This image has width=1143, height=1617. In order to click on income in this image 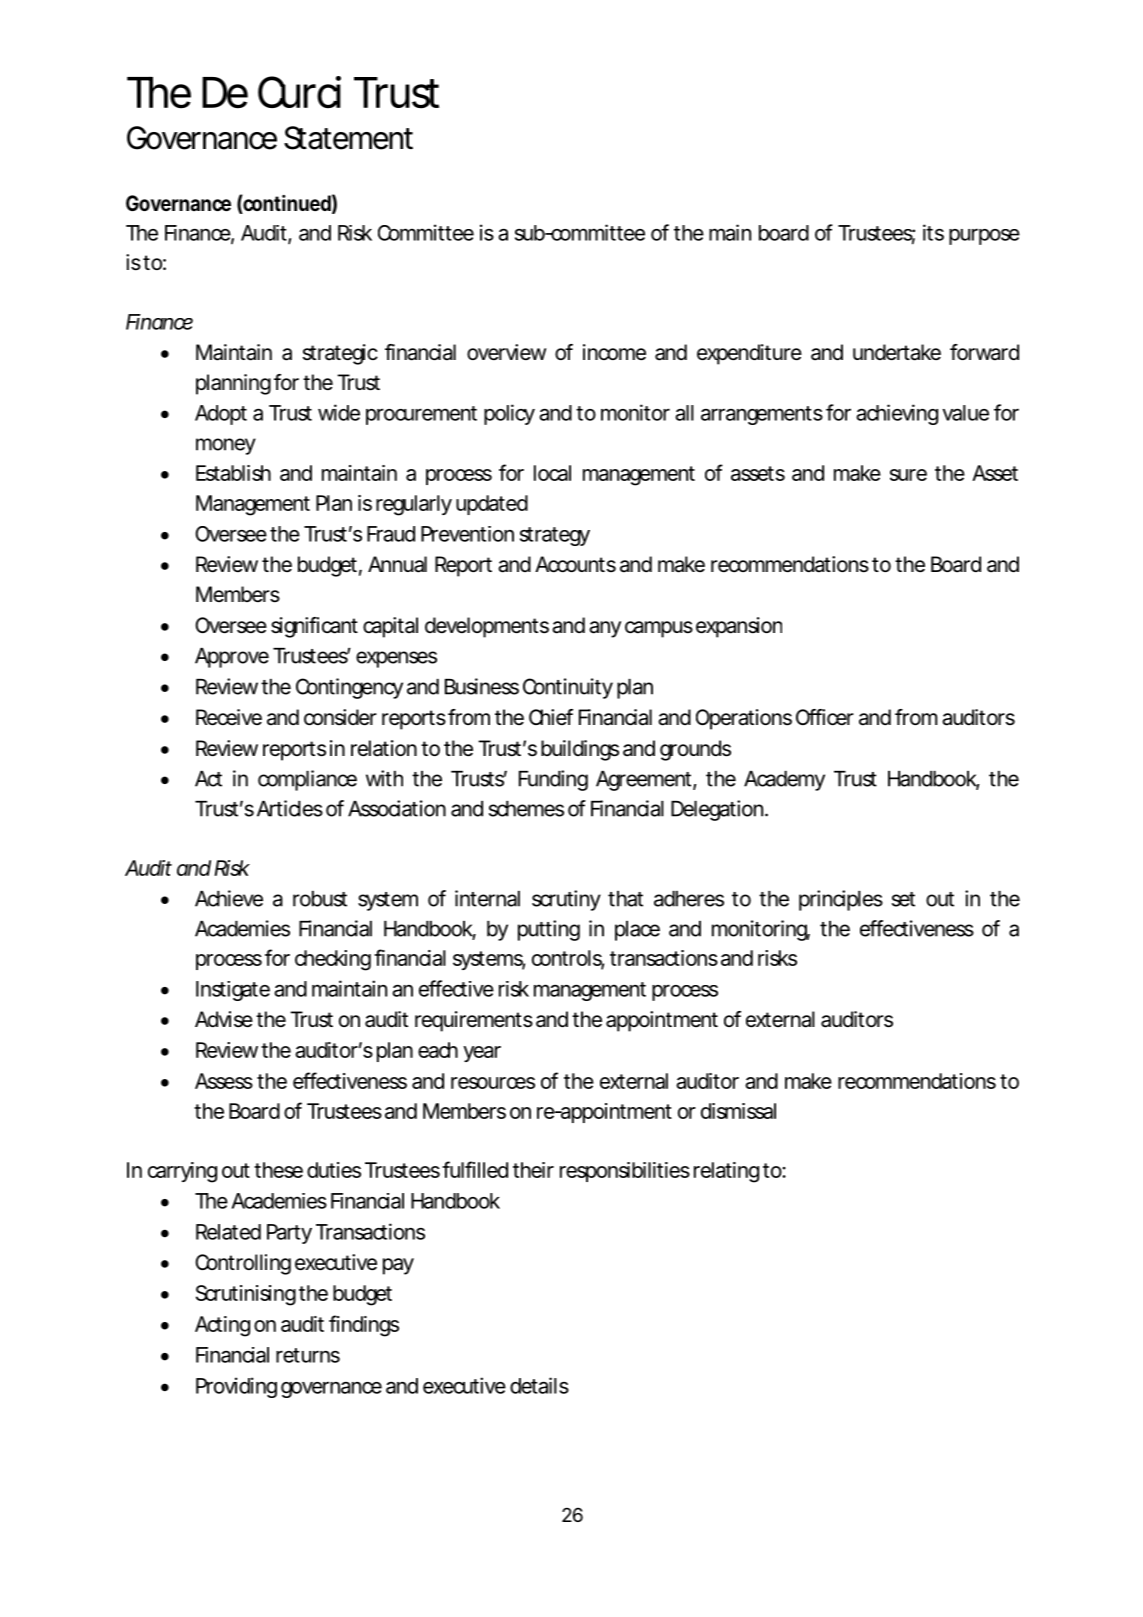, I will do `click(614, 352)`.
